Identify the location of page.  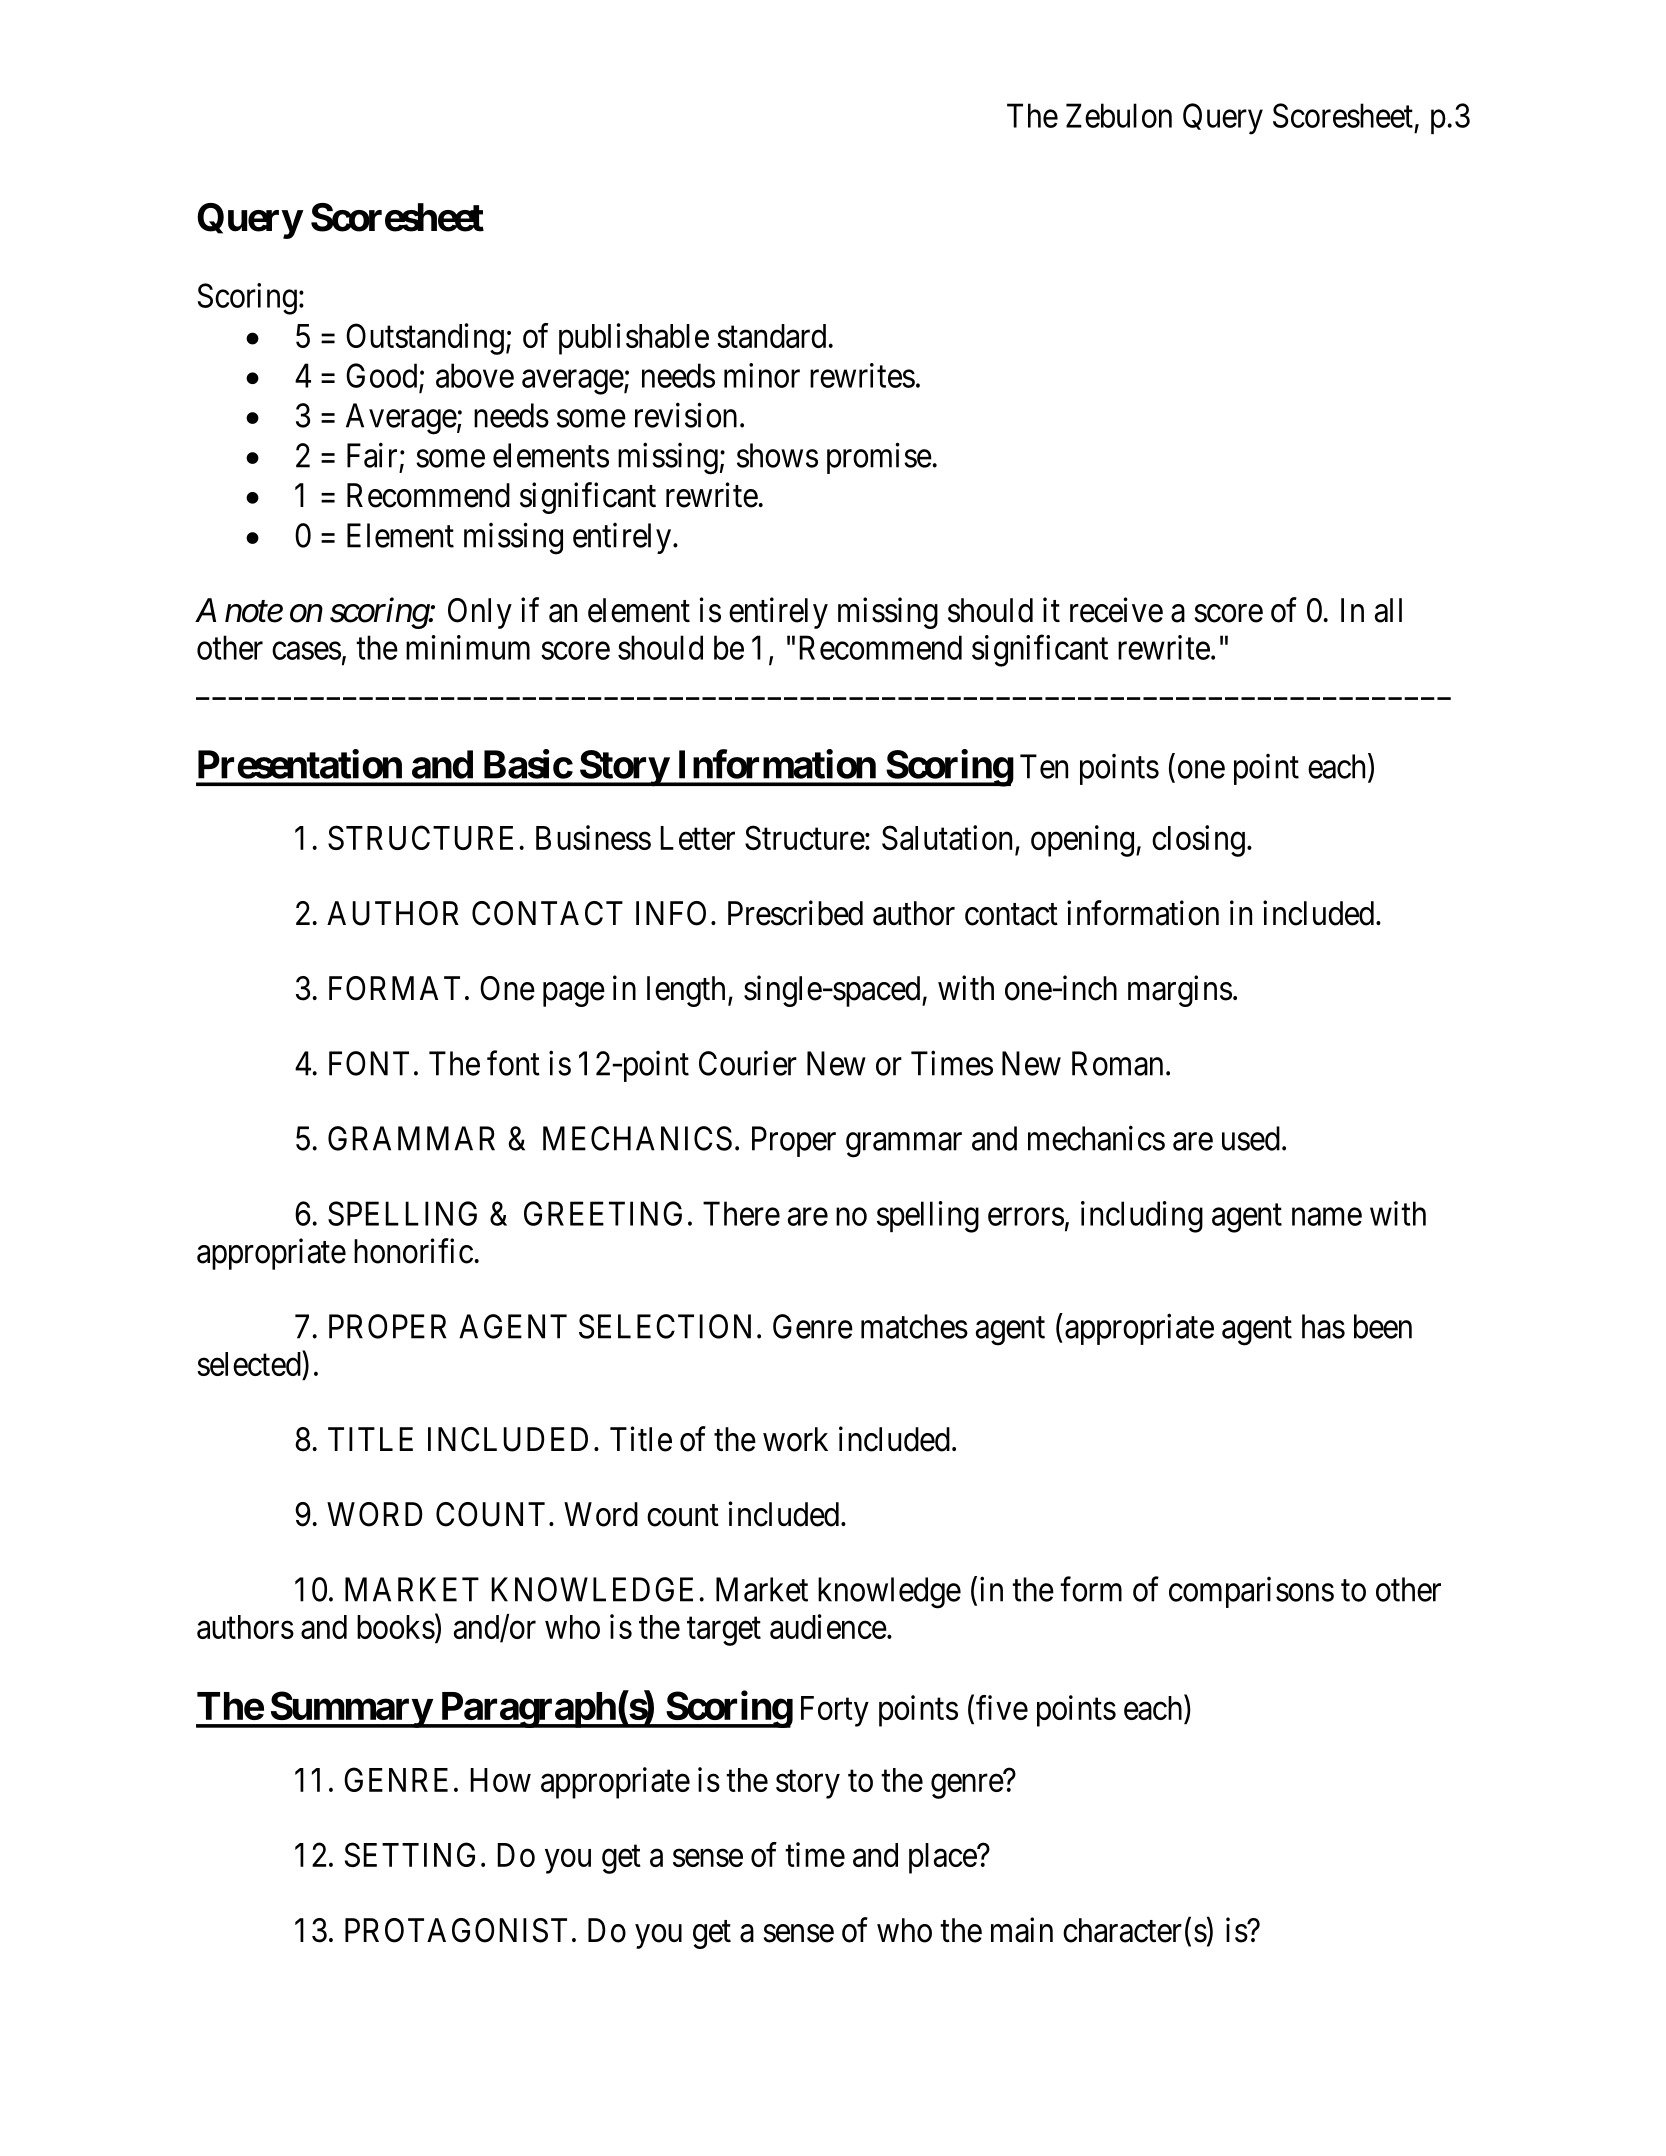
(574, 995).
